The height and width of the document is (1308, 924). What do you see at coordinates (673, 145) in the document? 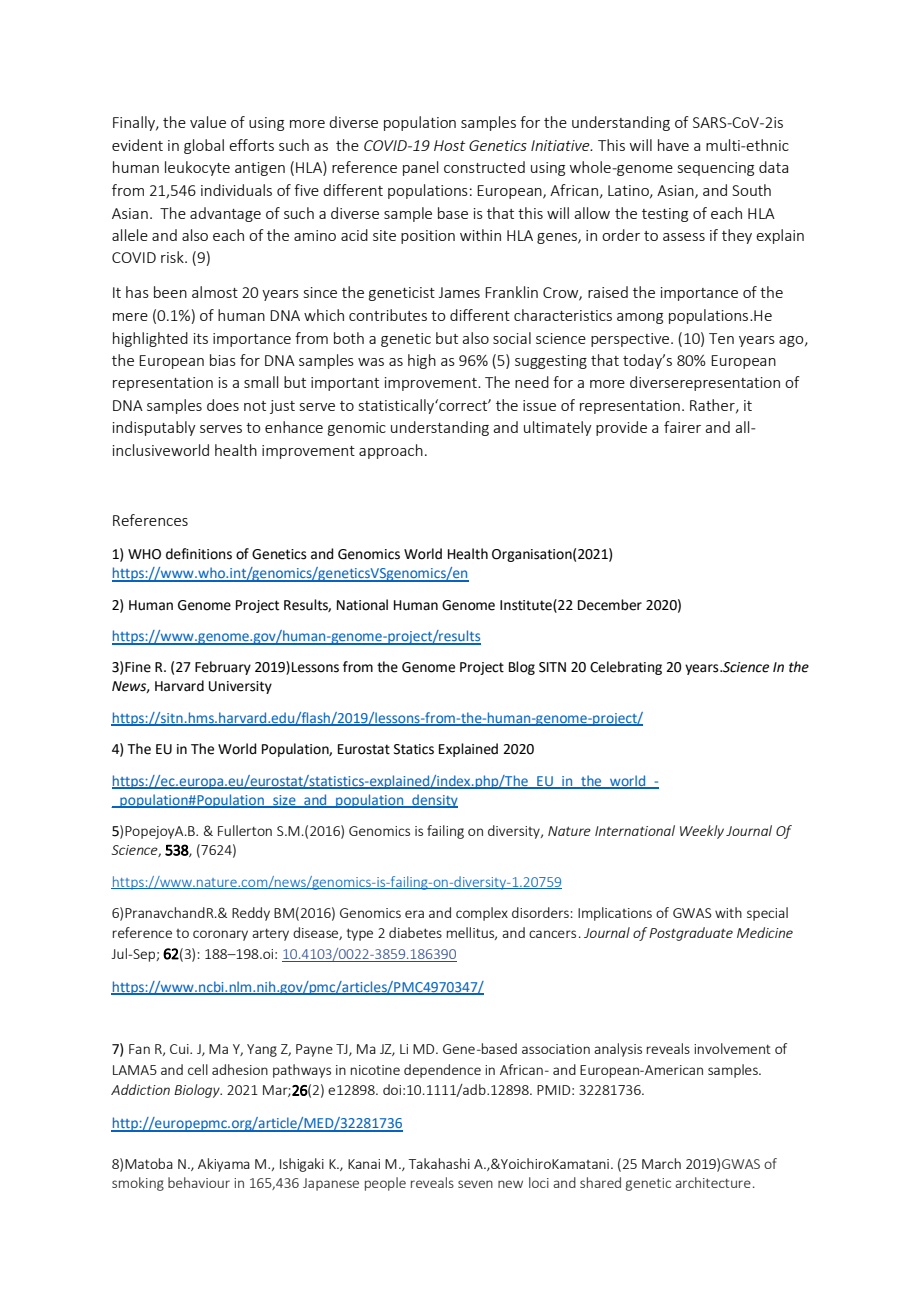
I see `have` at bounding box center [673, 145].
